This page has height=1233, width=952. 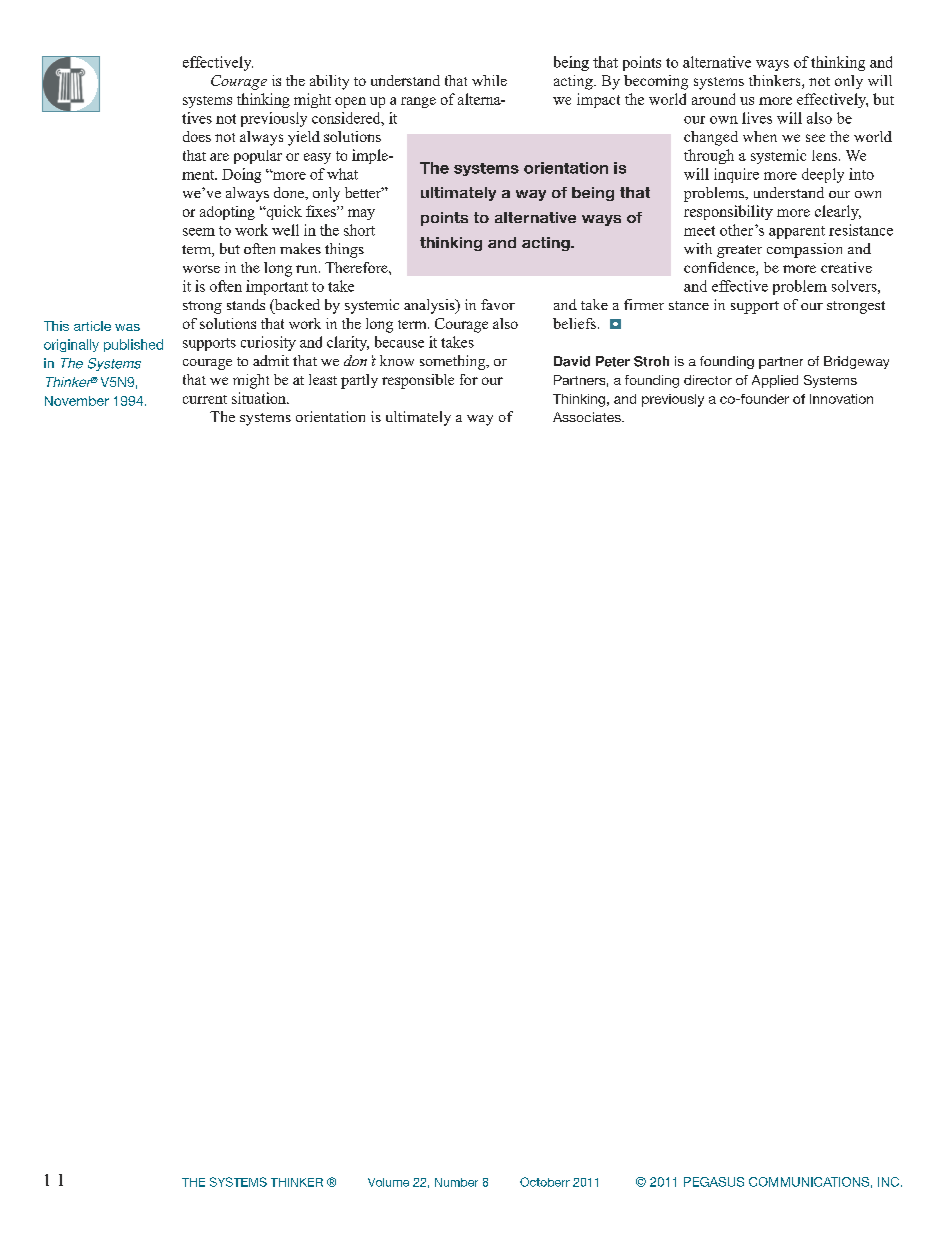 What do you see at coordinates (456, 1182) in the page?
I see `Number` at bounding box center [456, 1182].
